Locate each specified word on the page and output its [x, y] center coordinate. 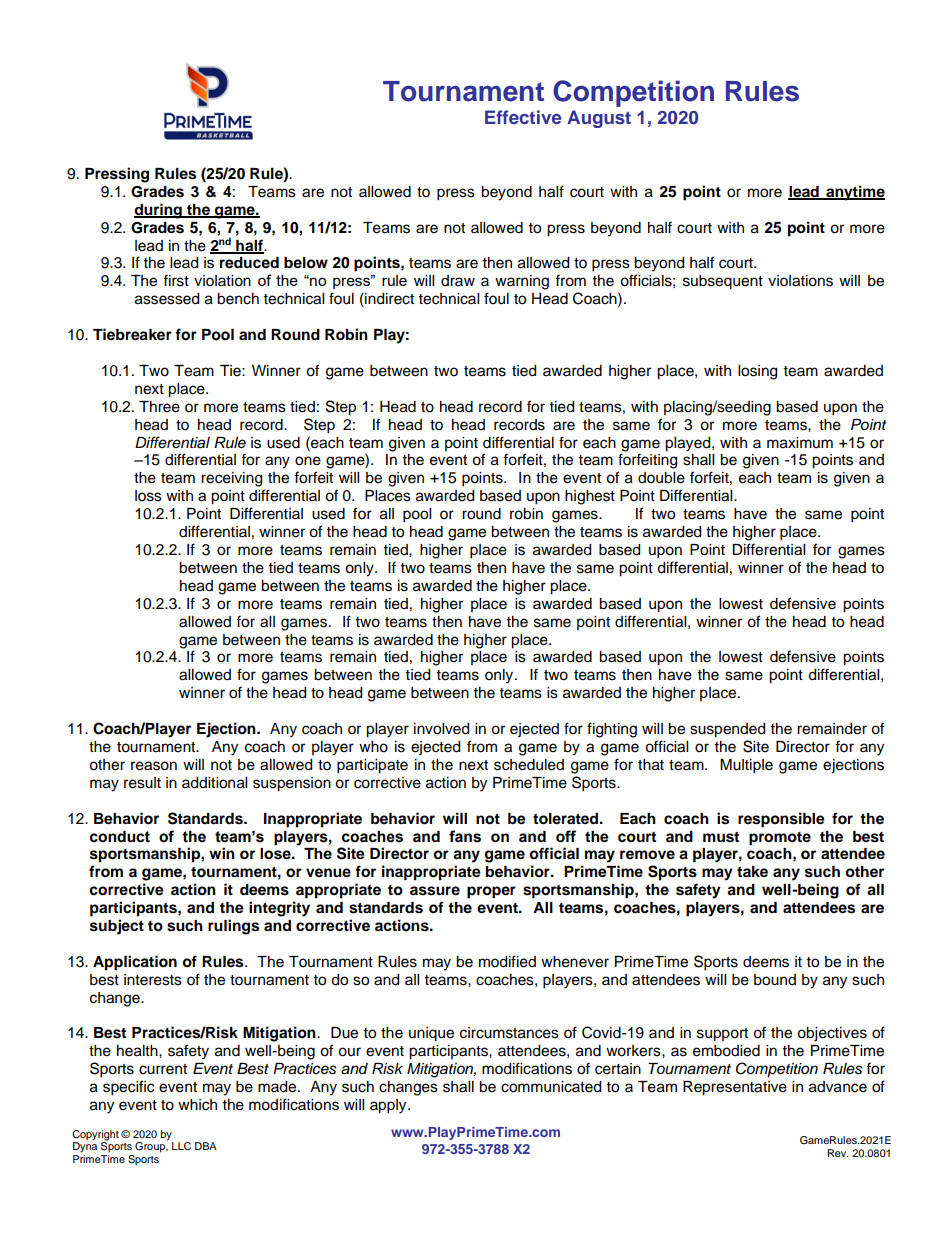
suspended [727, 730]
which [197, 1105]
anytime [854, 193]
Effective [523, 117]
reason [154, 766]
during [159, 211]
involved [441, 729]
